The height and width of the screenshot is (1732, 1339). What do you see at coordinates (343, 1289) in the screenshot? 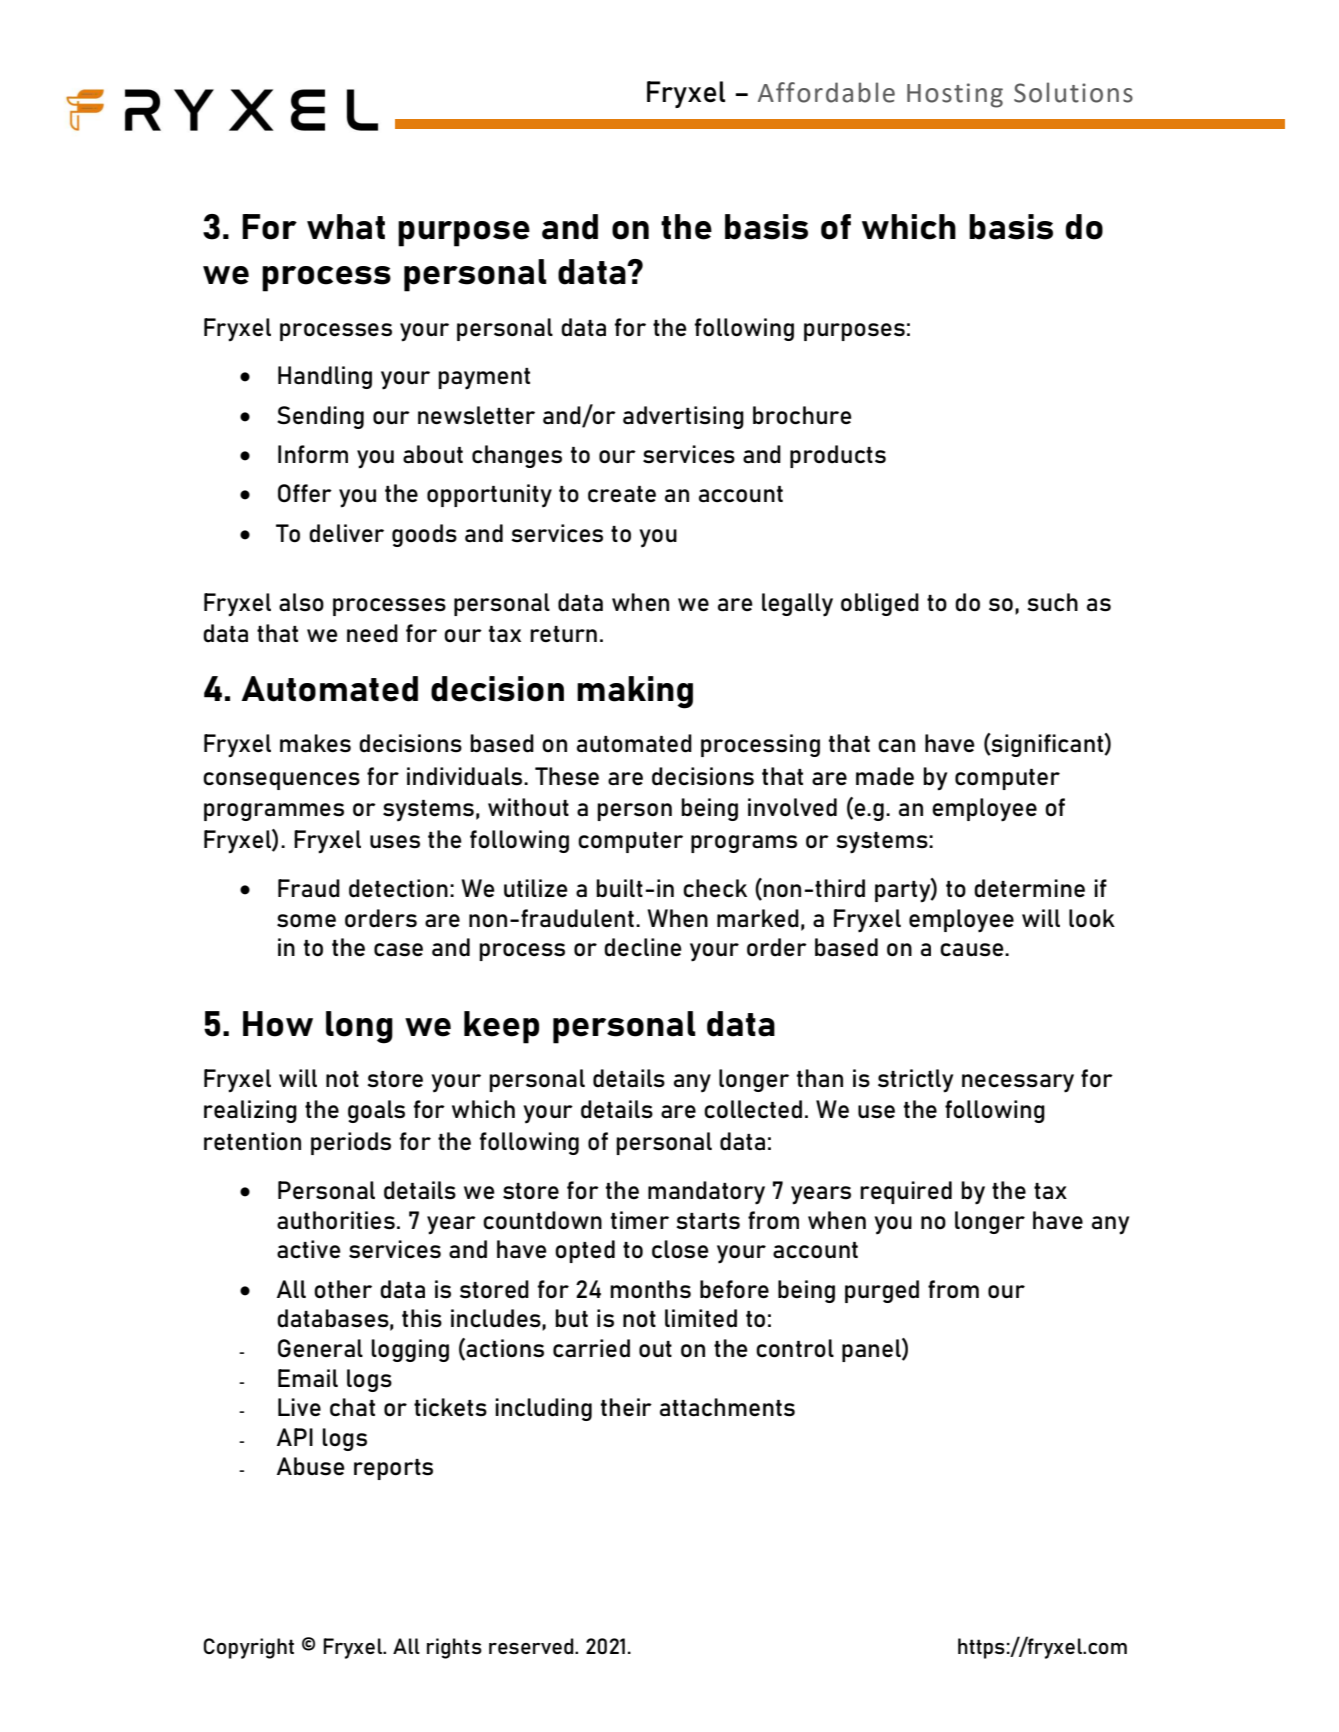
I see `other` at bounding box center [343, 1289].
